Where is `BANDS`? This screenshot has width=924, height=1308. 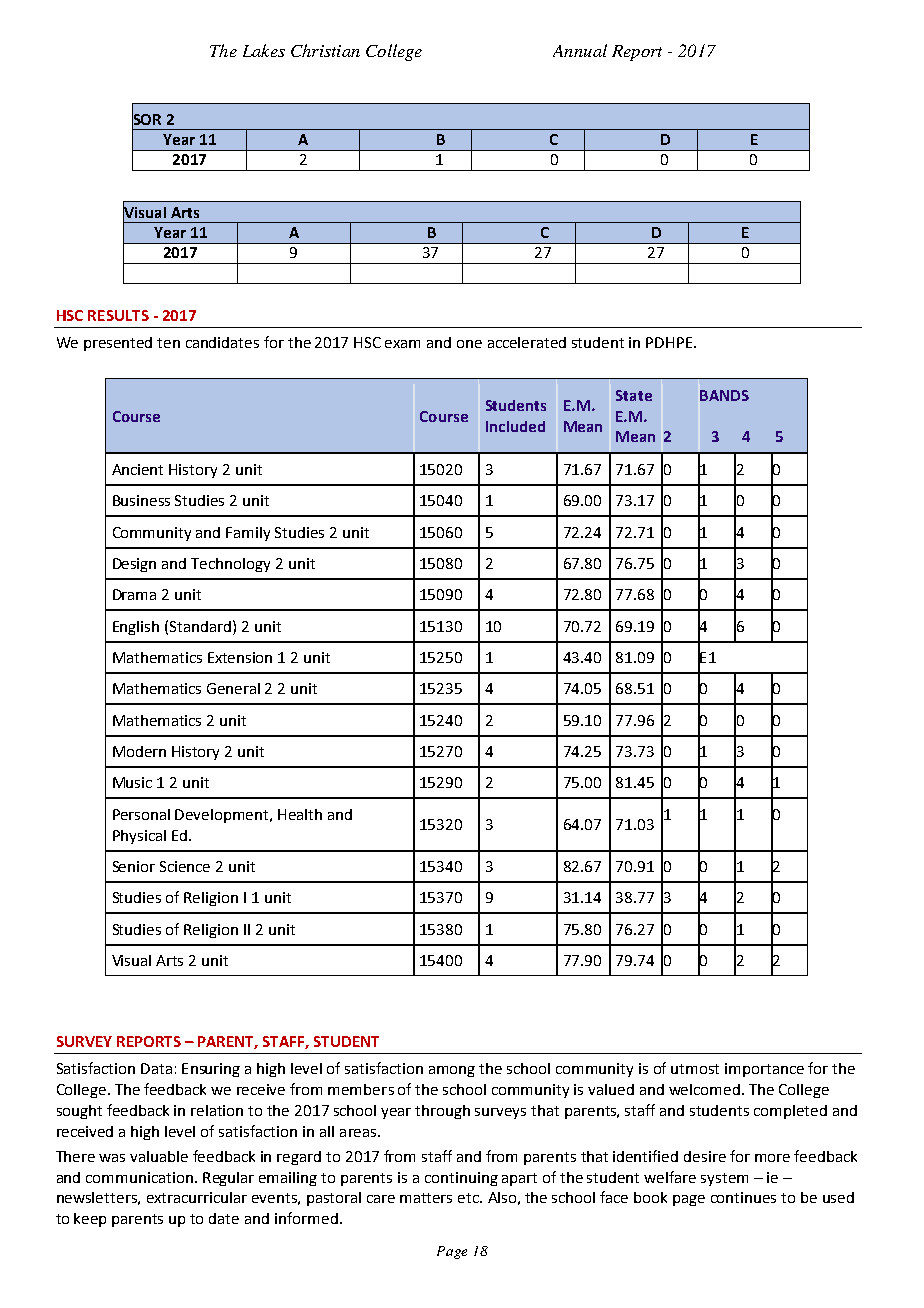 BANDS is located at coordinates (724, 395).
